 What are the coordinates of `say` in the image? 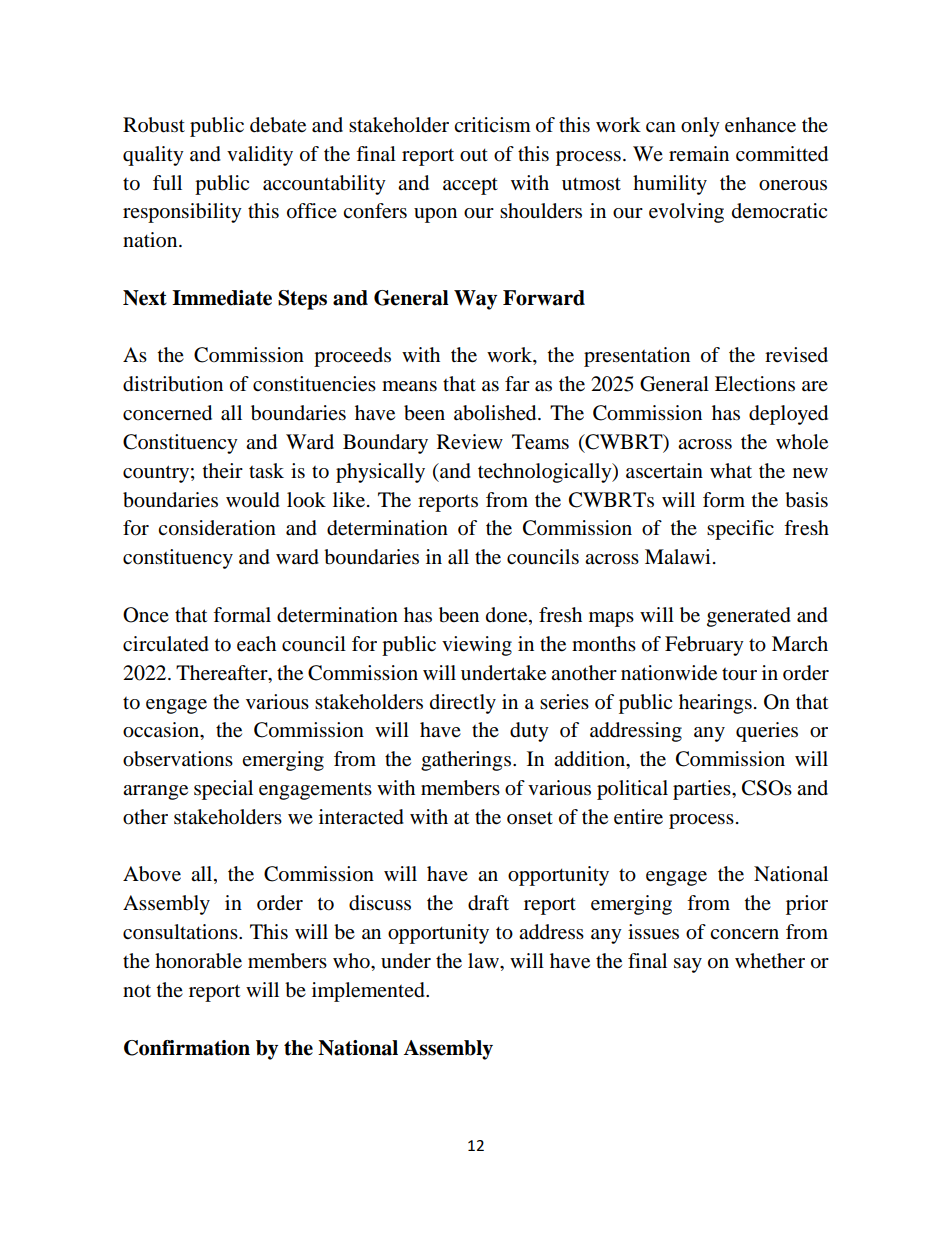 It's located at (688, 965).
